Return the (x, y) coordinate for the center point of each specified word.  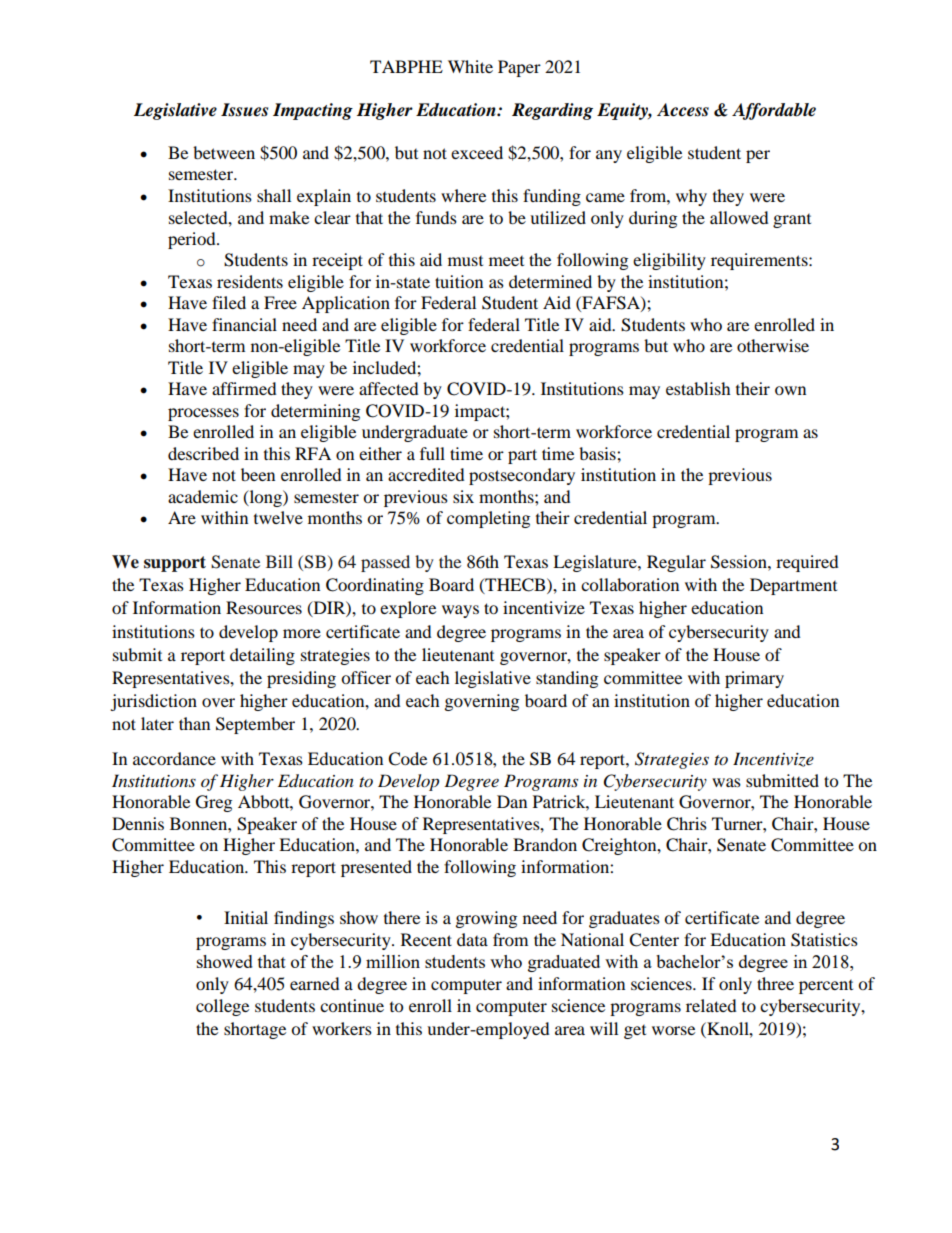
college (222, 1007)
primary (754, 679)
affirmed (244, 388)
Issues (244, 110)
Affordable (774, 111)
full (432, 453)
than (194, 723)
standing (567, 679)
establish (698, 388)
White (470, 66)
